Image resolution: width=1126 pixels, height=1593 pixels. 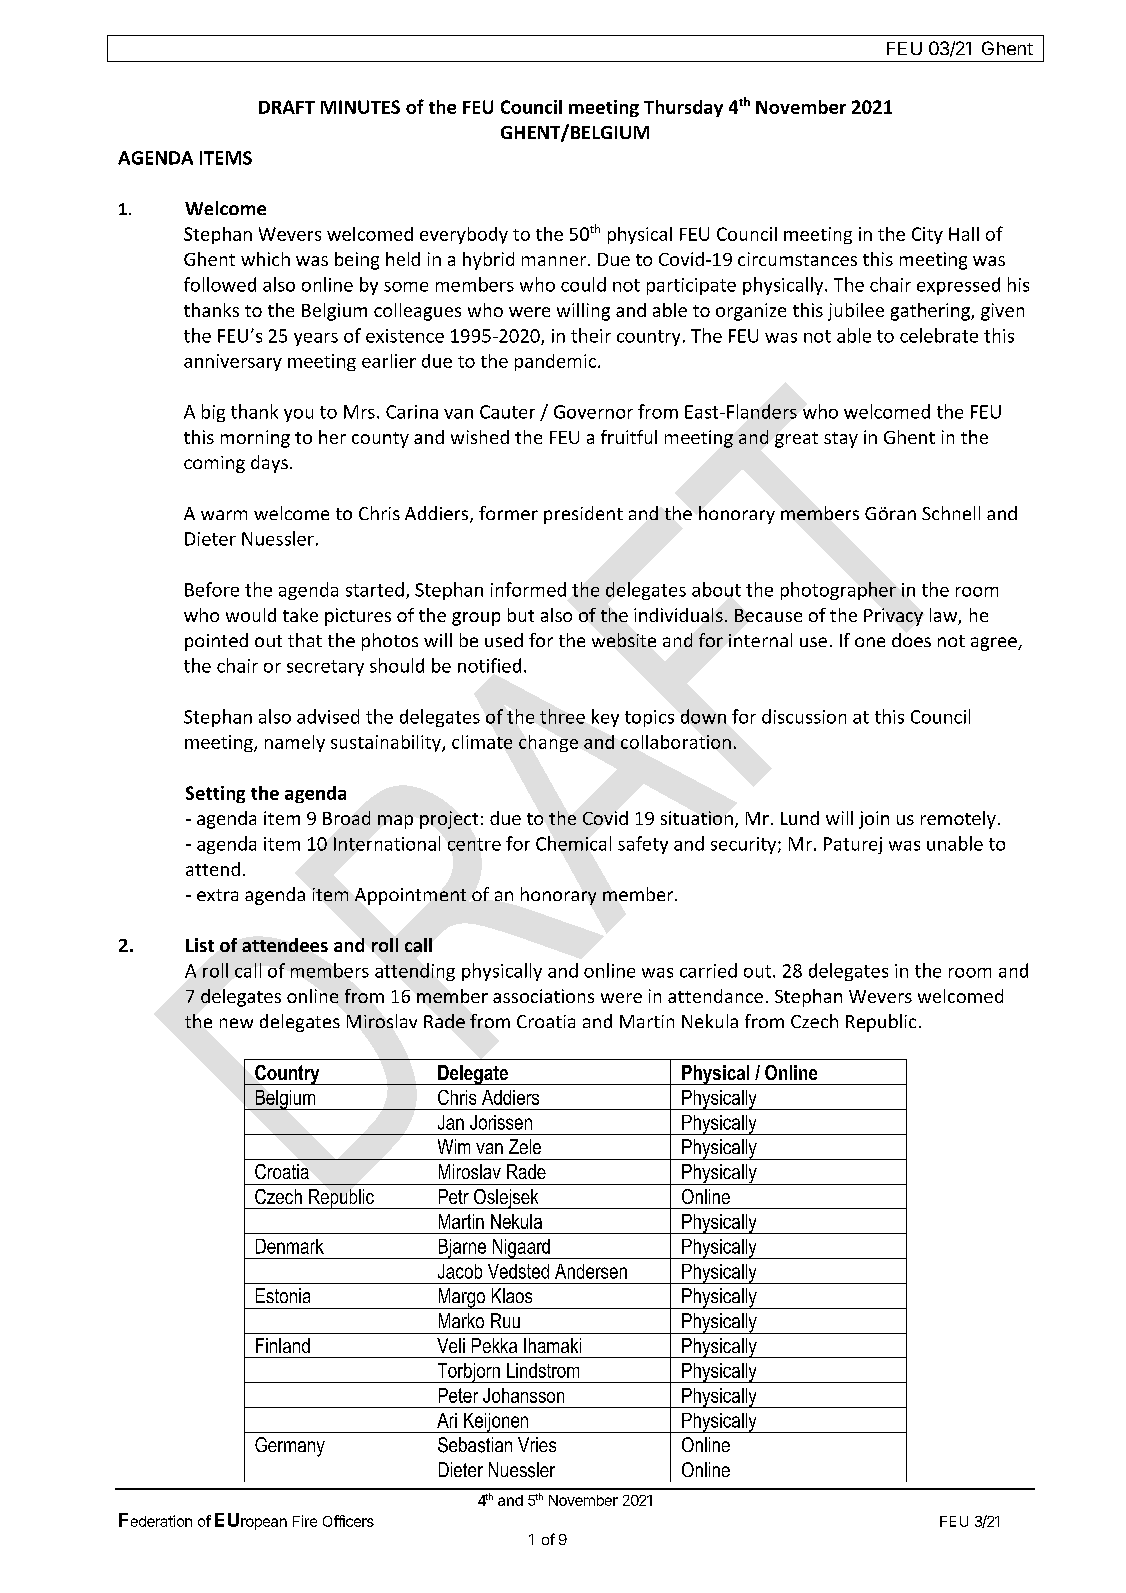 I want to click on Thursday, so click(x=683, y=108).
